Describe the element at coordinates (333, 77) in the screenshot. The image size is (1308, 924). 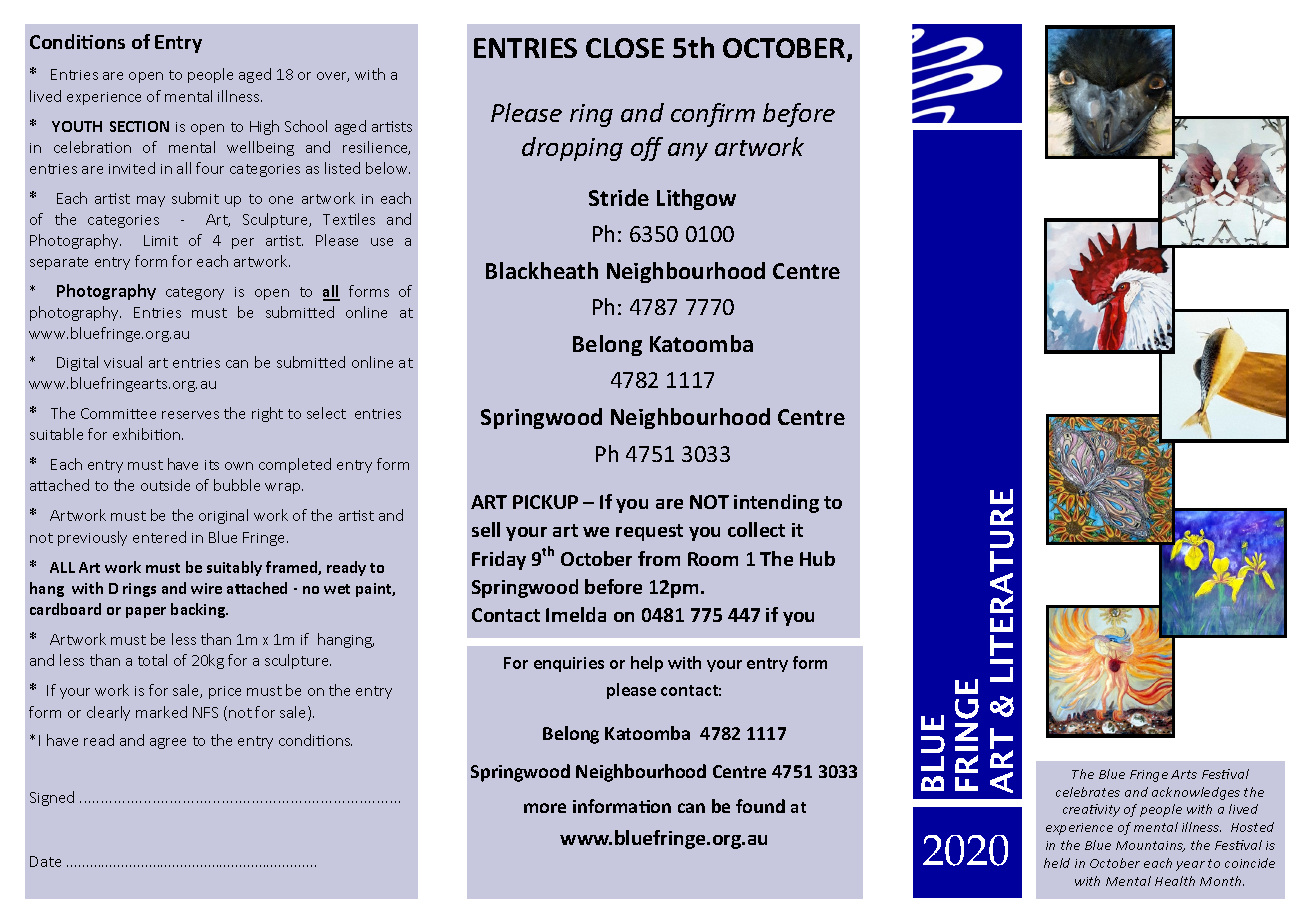
I see `over` at that location.
